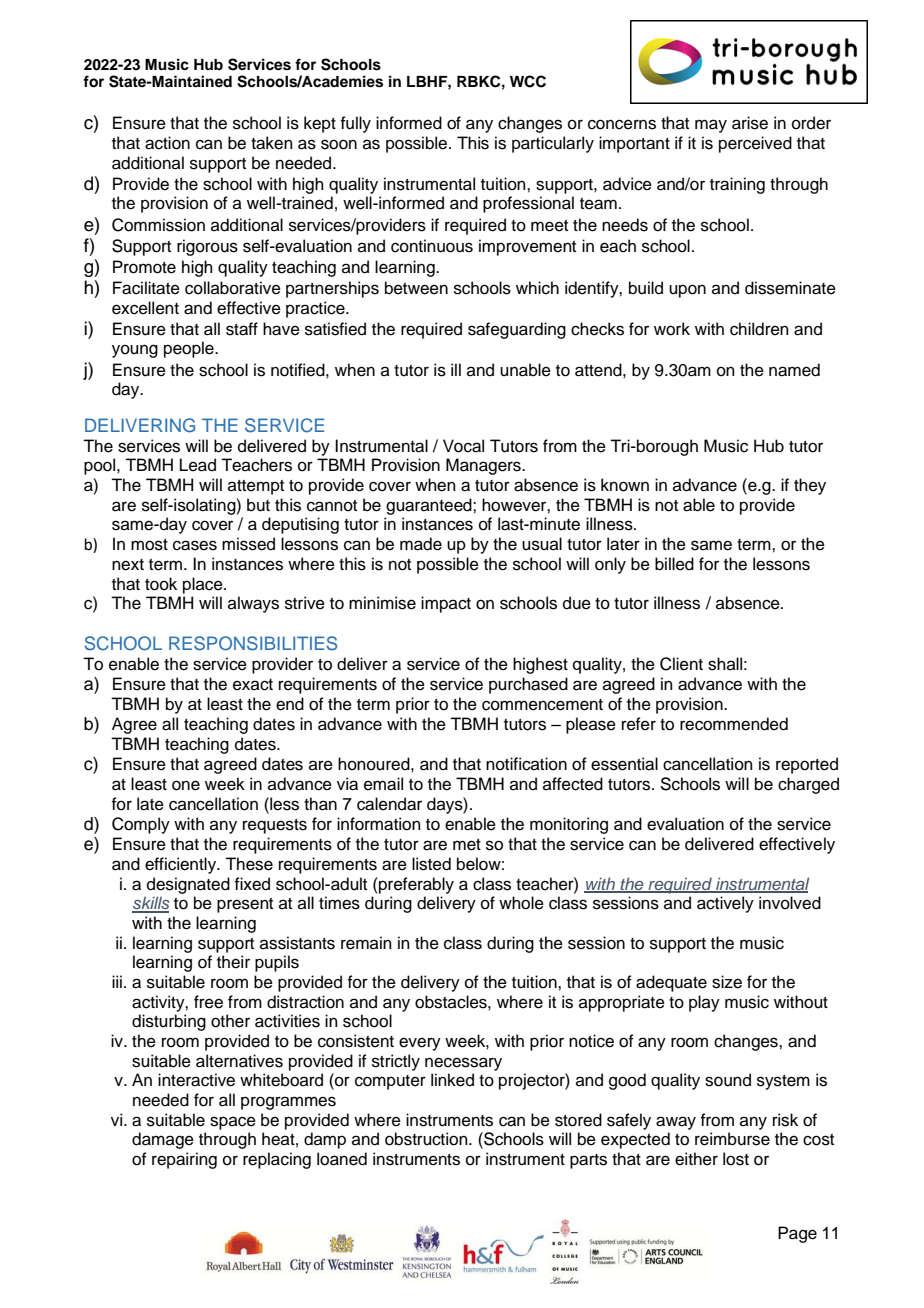  What do you see at coordinates (463, 446) in the document?
I see `Vocal` at bounding box center [463, 446].
